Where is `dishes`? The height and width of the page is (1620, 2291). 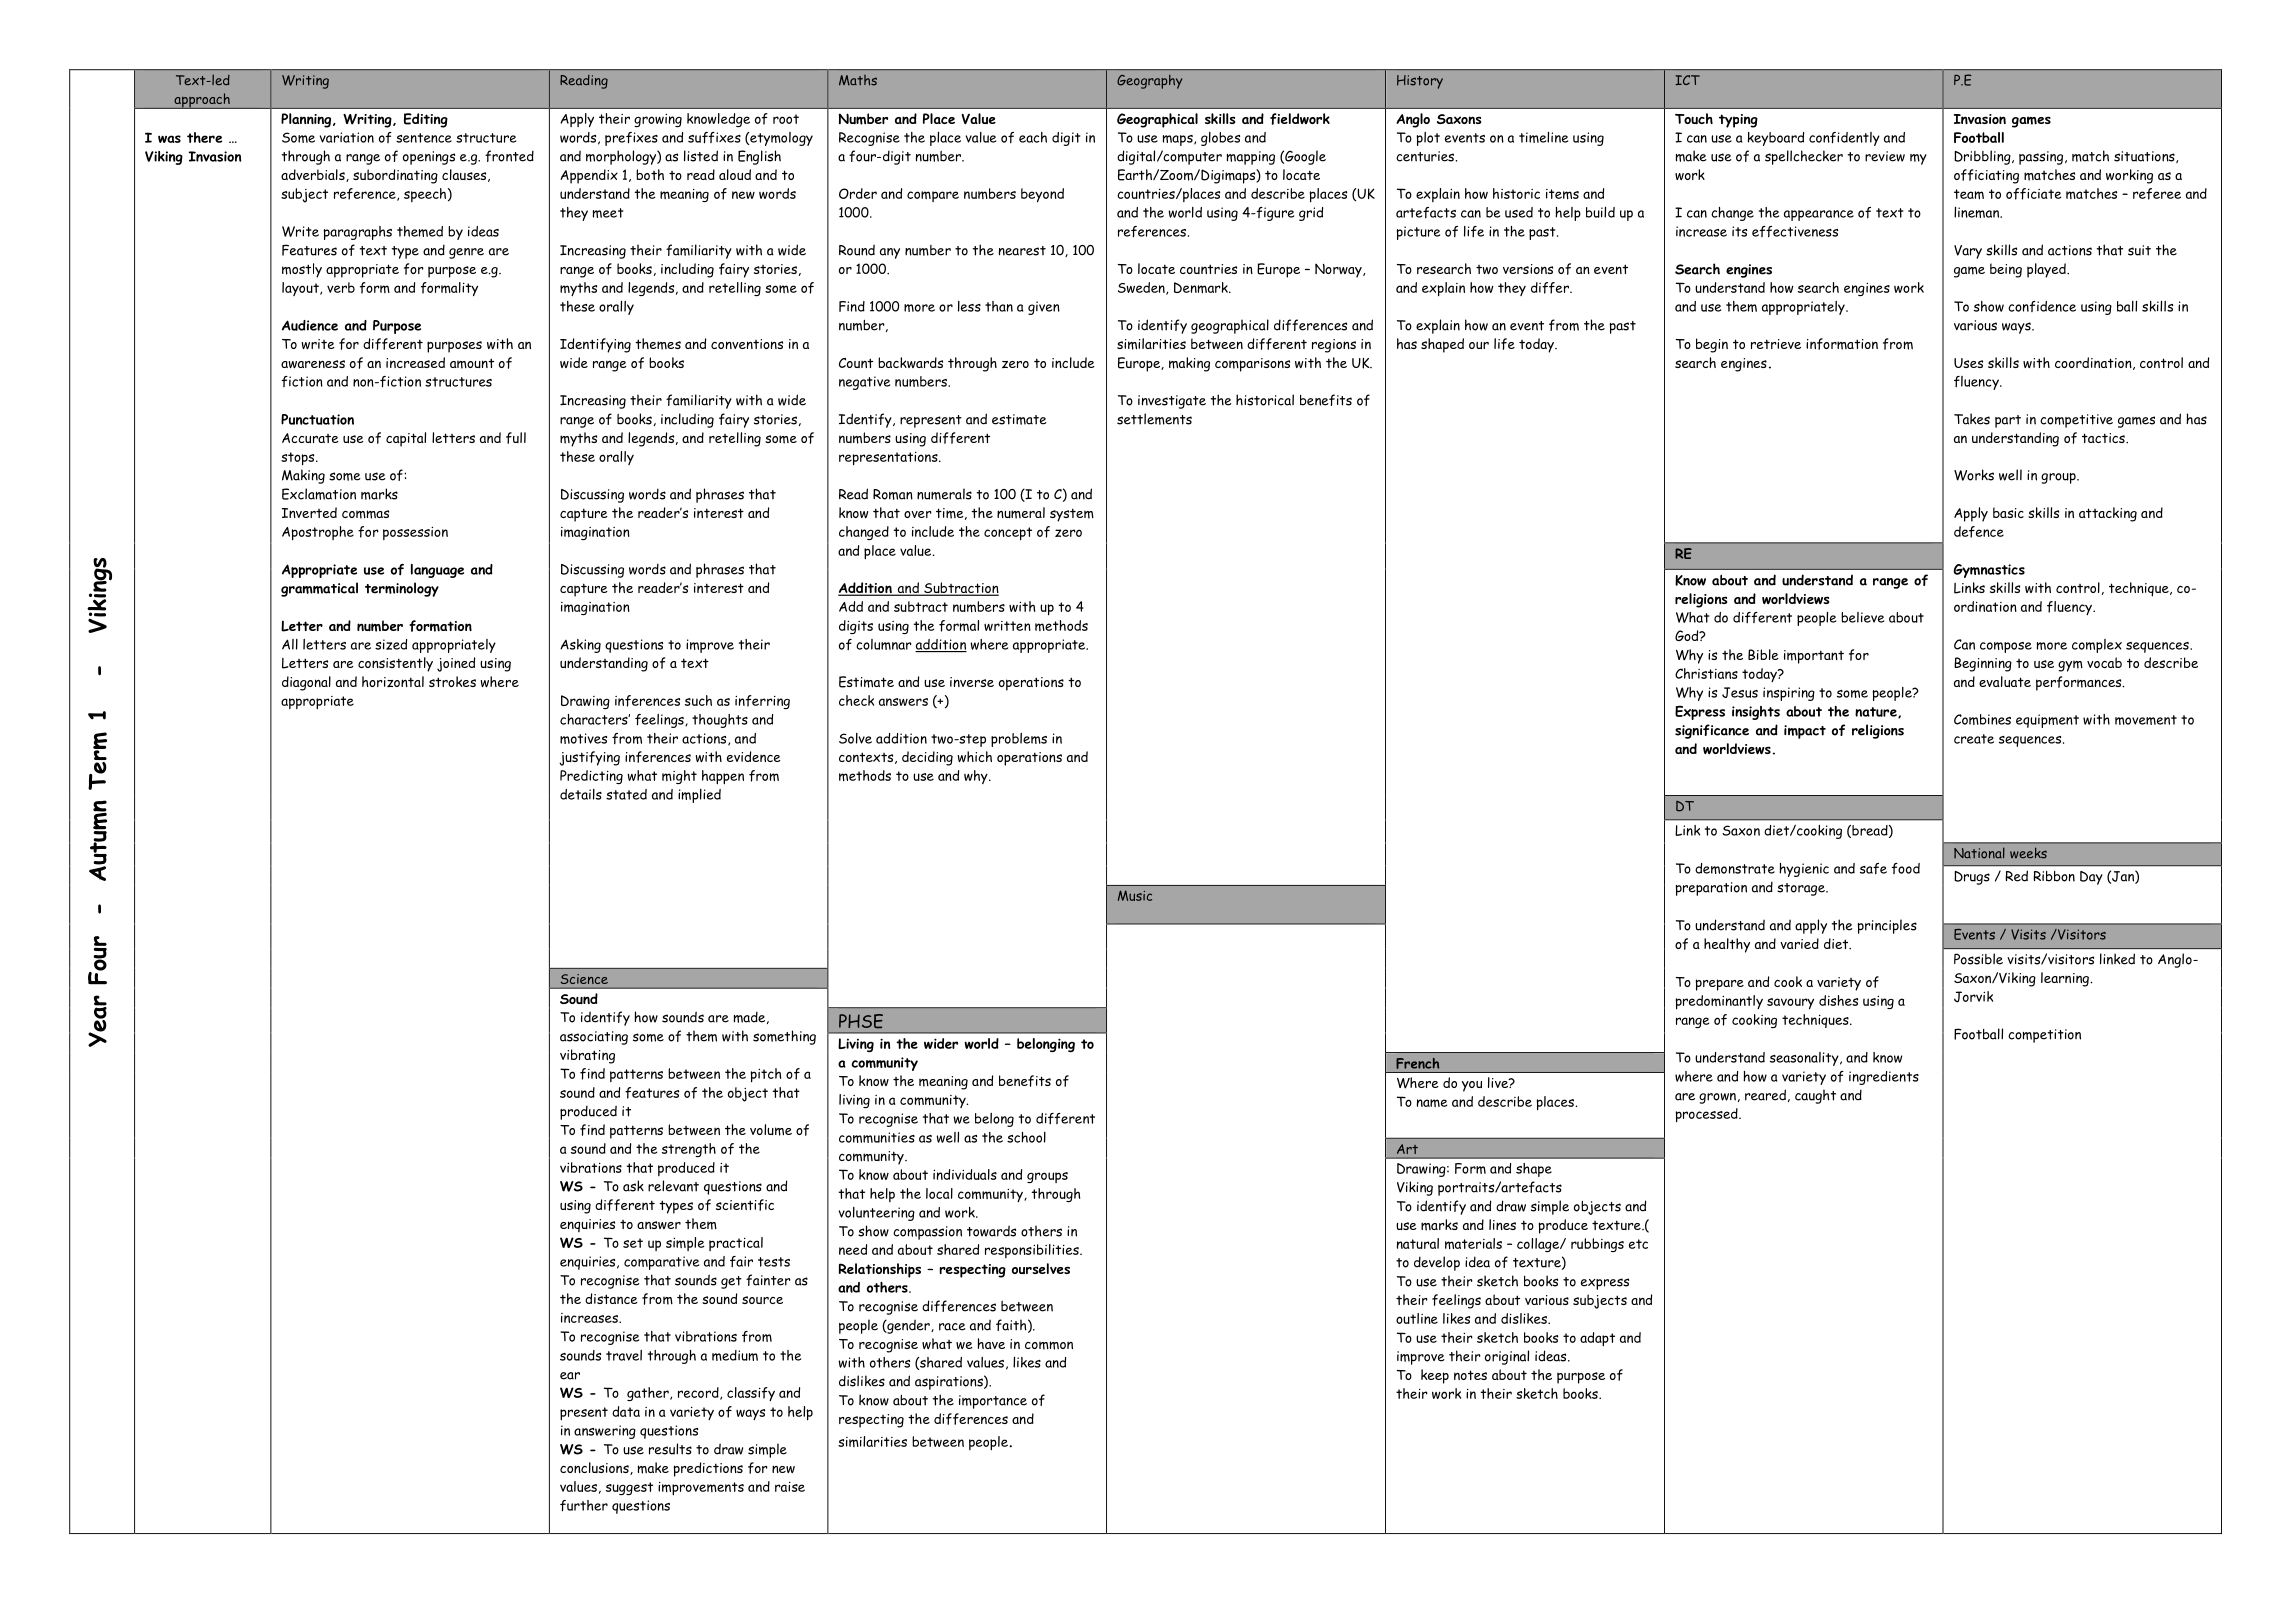 dishes is located at coordinates (1838, 1000).
